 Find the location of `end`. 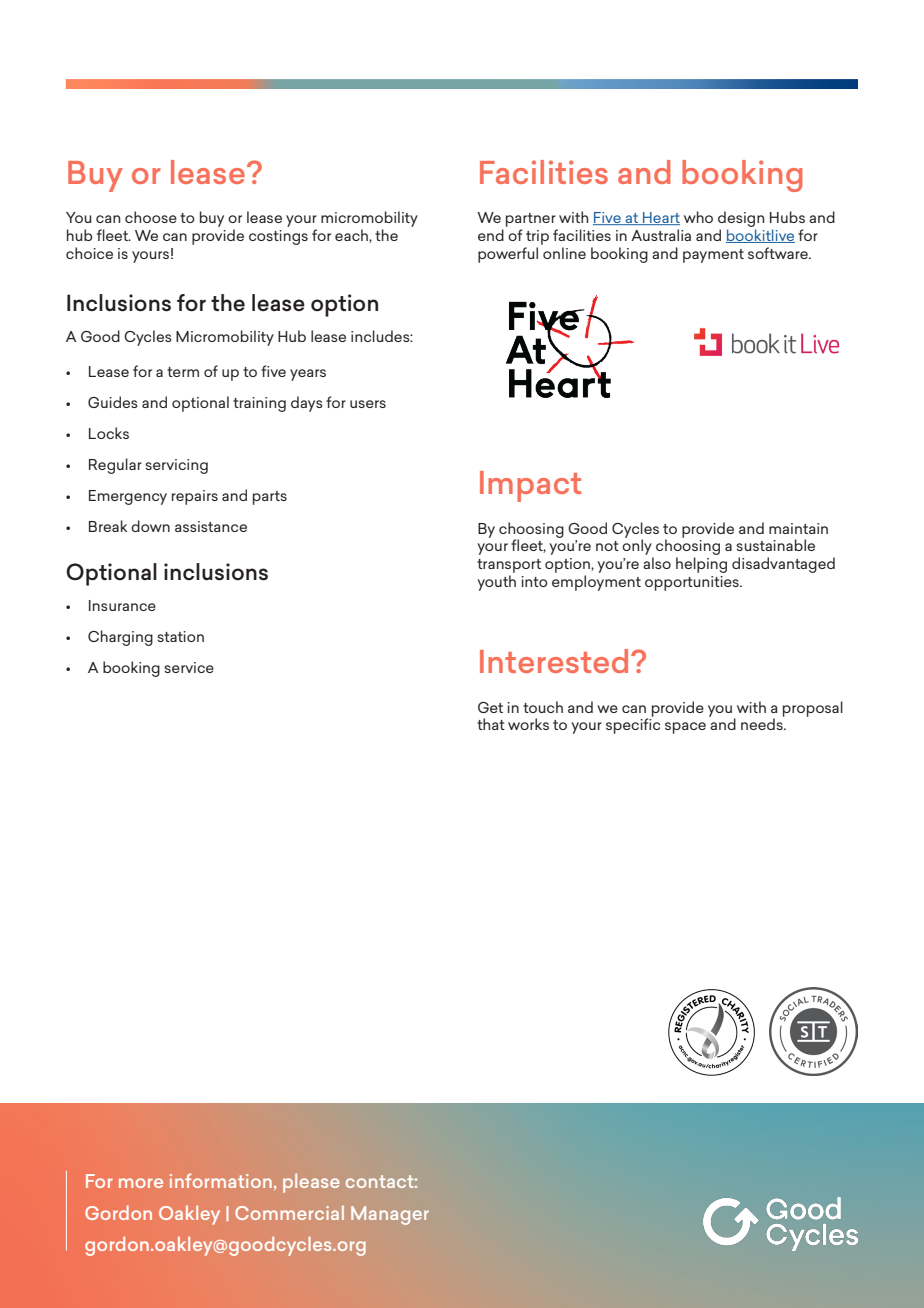

end is located at coordinates (491, 235).
